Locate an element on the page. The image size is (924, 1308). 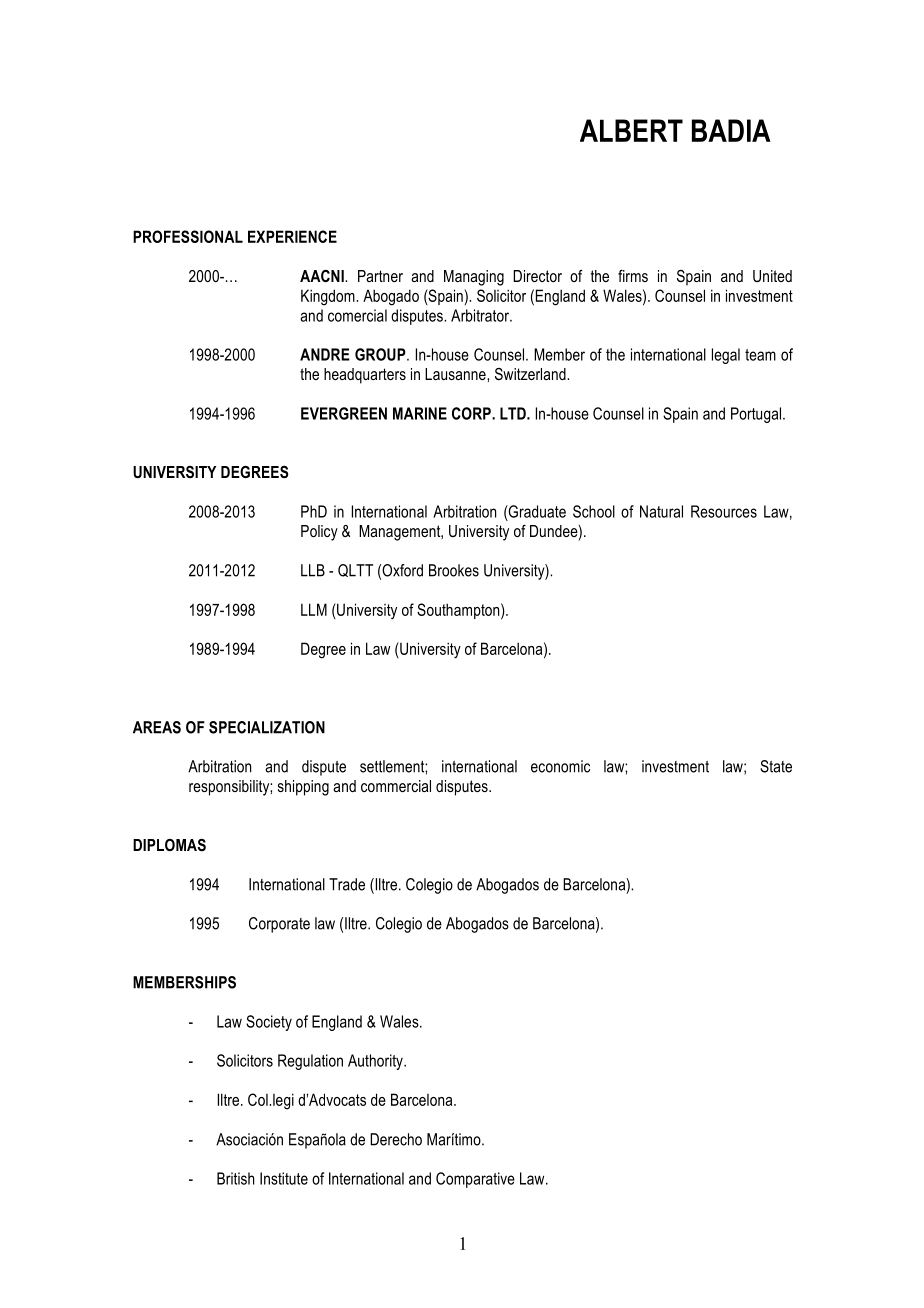
Managing is located at coordinates (474, 278).
